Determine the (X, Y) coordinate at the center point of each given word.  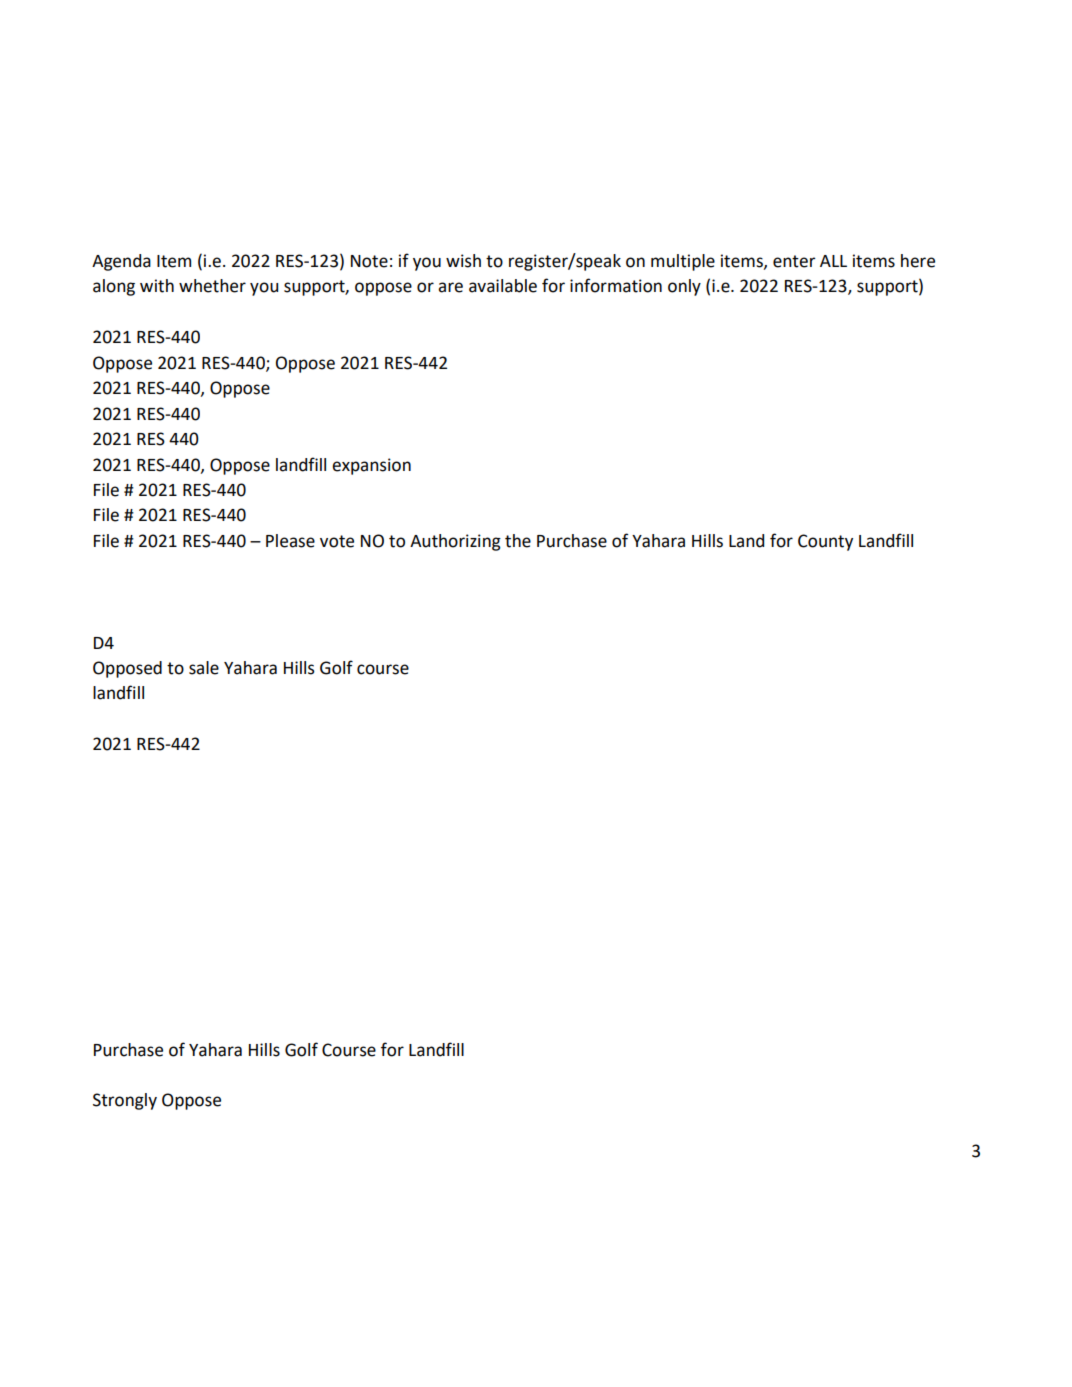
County (825, 542)
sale (204, 668)
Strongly (125, 1101)
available (503, 286)
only (684, 287)
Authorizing (455, 542)
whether (212, 286)
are (450, 287)
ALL (833, 261)
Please (290, 541)
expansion (371, 466)
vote (337, 541)
